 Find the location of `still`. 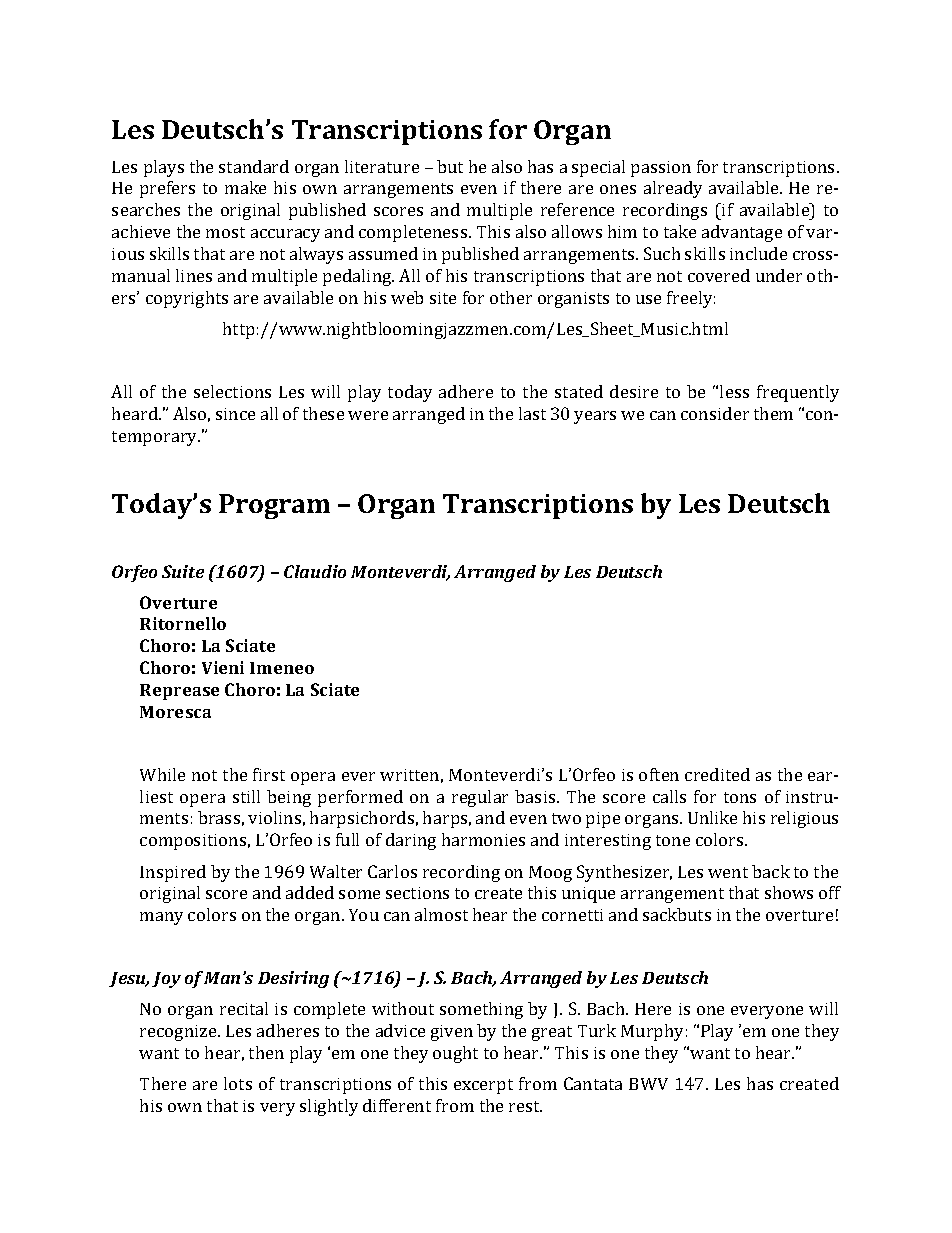

still is located at coordinates (246, 796).
